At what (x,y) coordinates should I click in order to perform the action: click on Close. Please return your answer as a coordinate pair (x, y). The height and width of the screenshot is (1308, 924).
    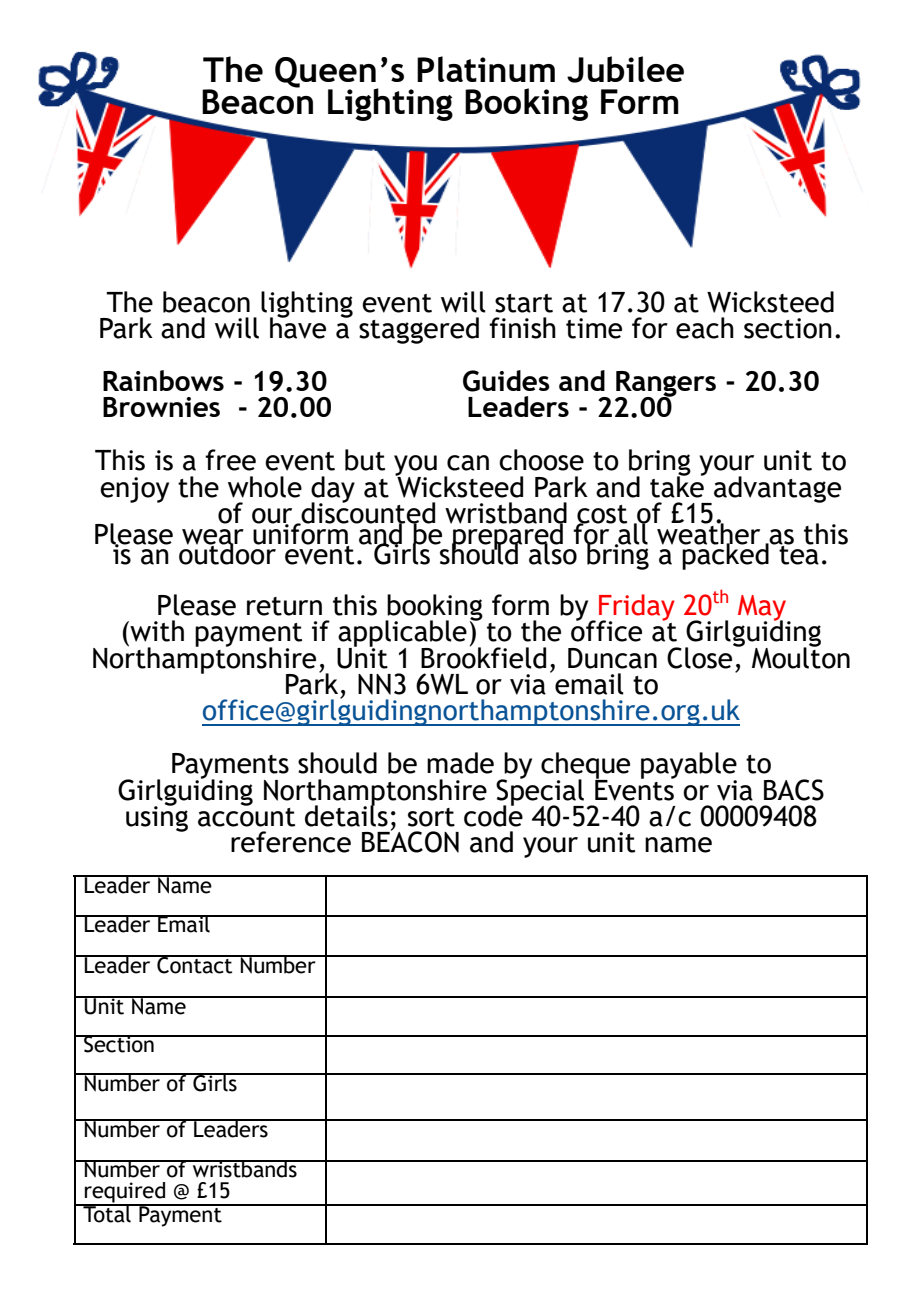
    Looking at the image, I should click on (701, 657).
